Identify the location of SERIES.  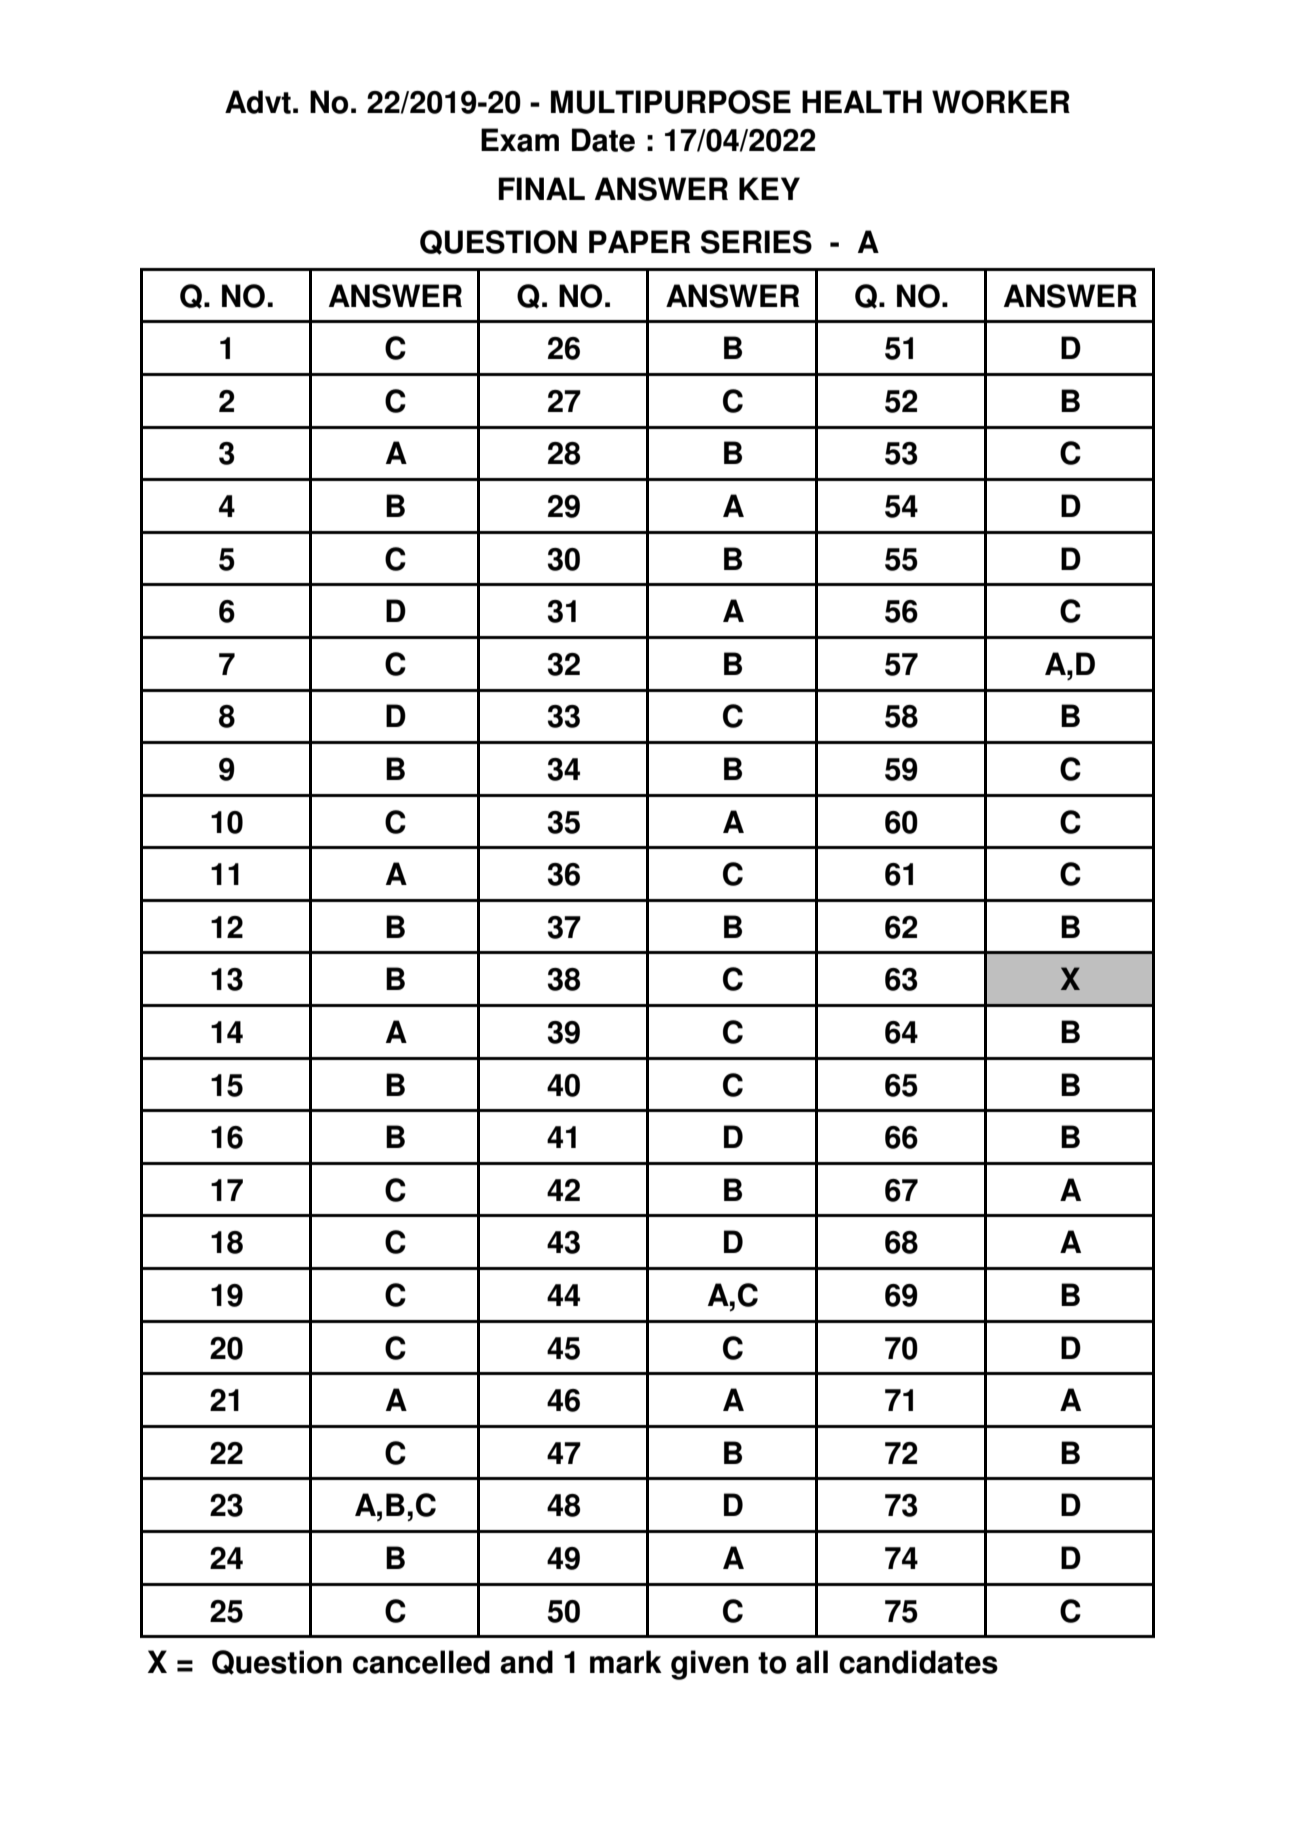
(756, 242).
